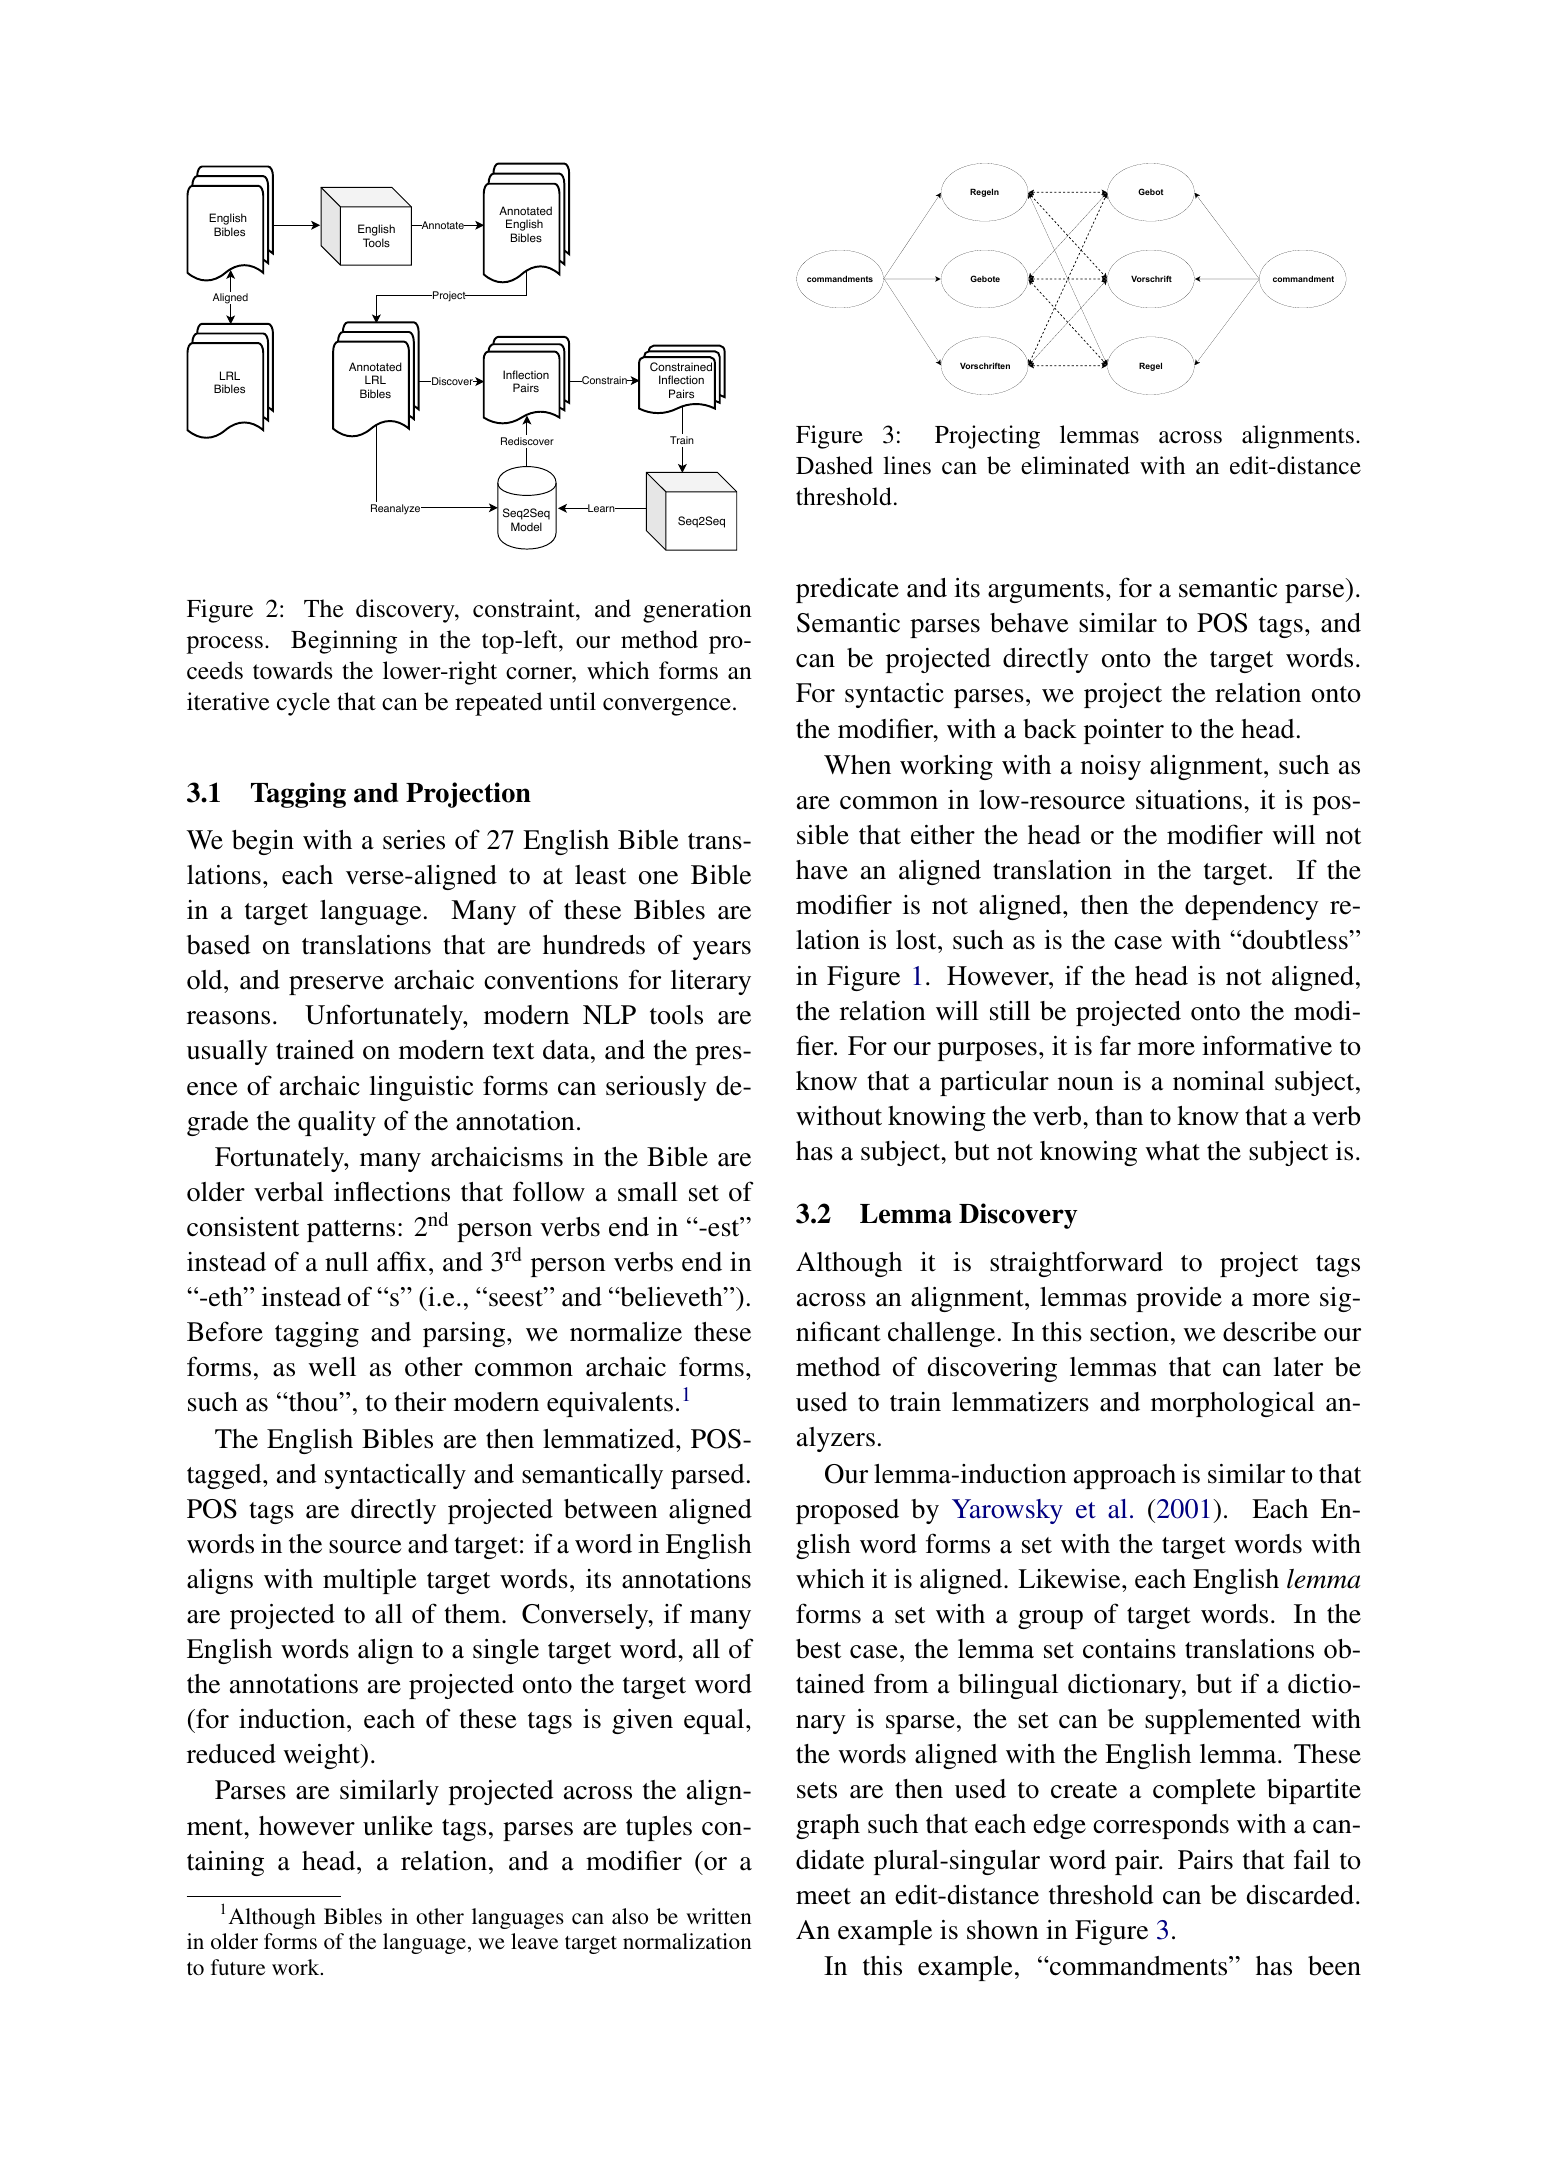 Image resolution: width=1542 pixels, height=2180 pixels. What do you see at coordinates (834, 465) in the page?
I see `Dashed` at bounding box center [834, 465].
